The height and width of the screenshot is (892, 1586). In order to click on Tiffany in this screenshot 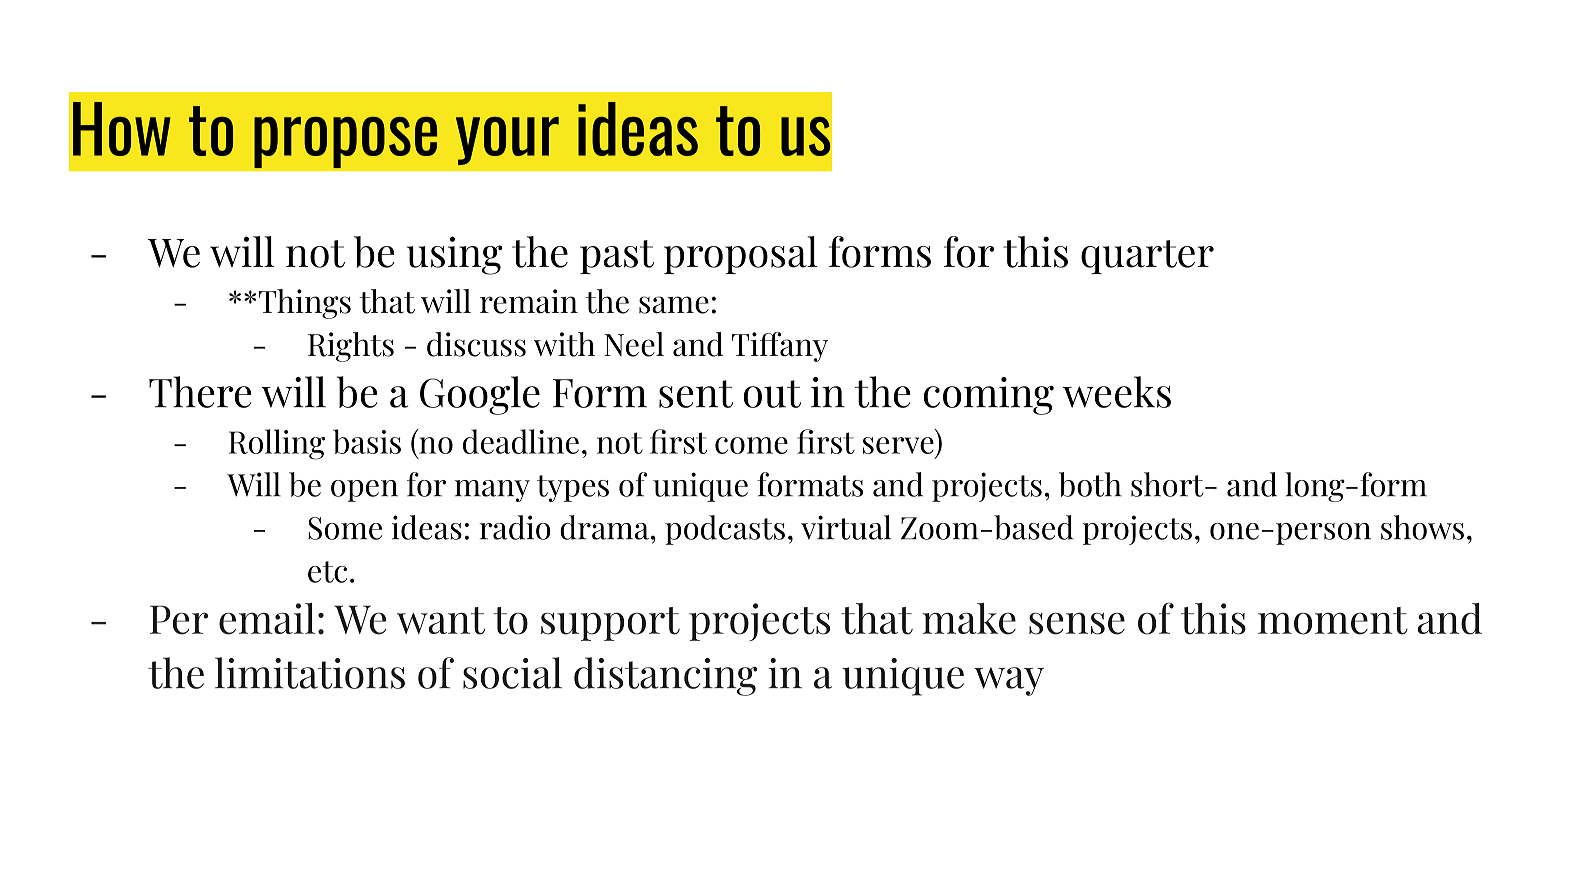, I will do `click(780, 347)`.
